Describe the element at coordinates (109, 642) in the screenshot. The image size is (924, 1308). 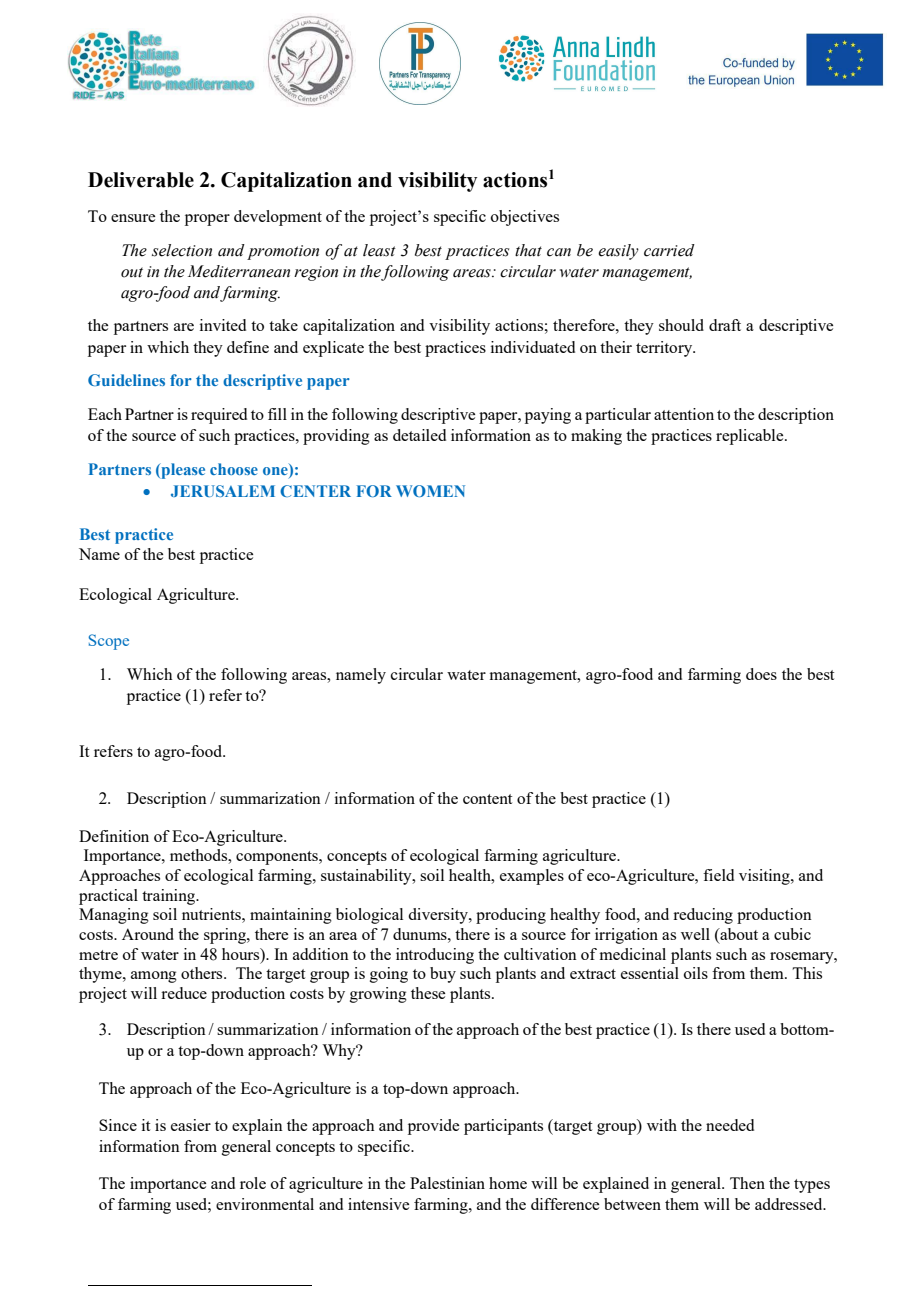
I see `Scope` at that location.
